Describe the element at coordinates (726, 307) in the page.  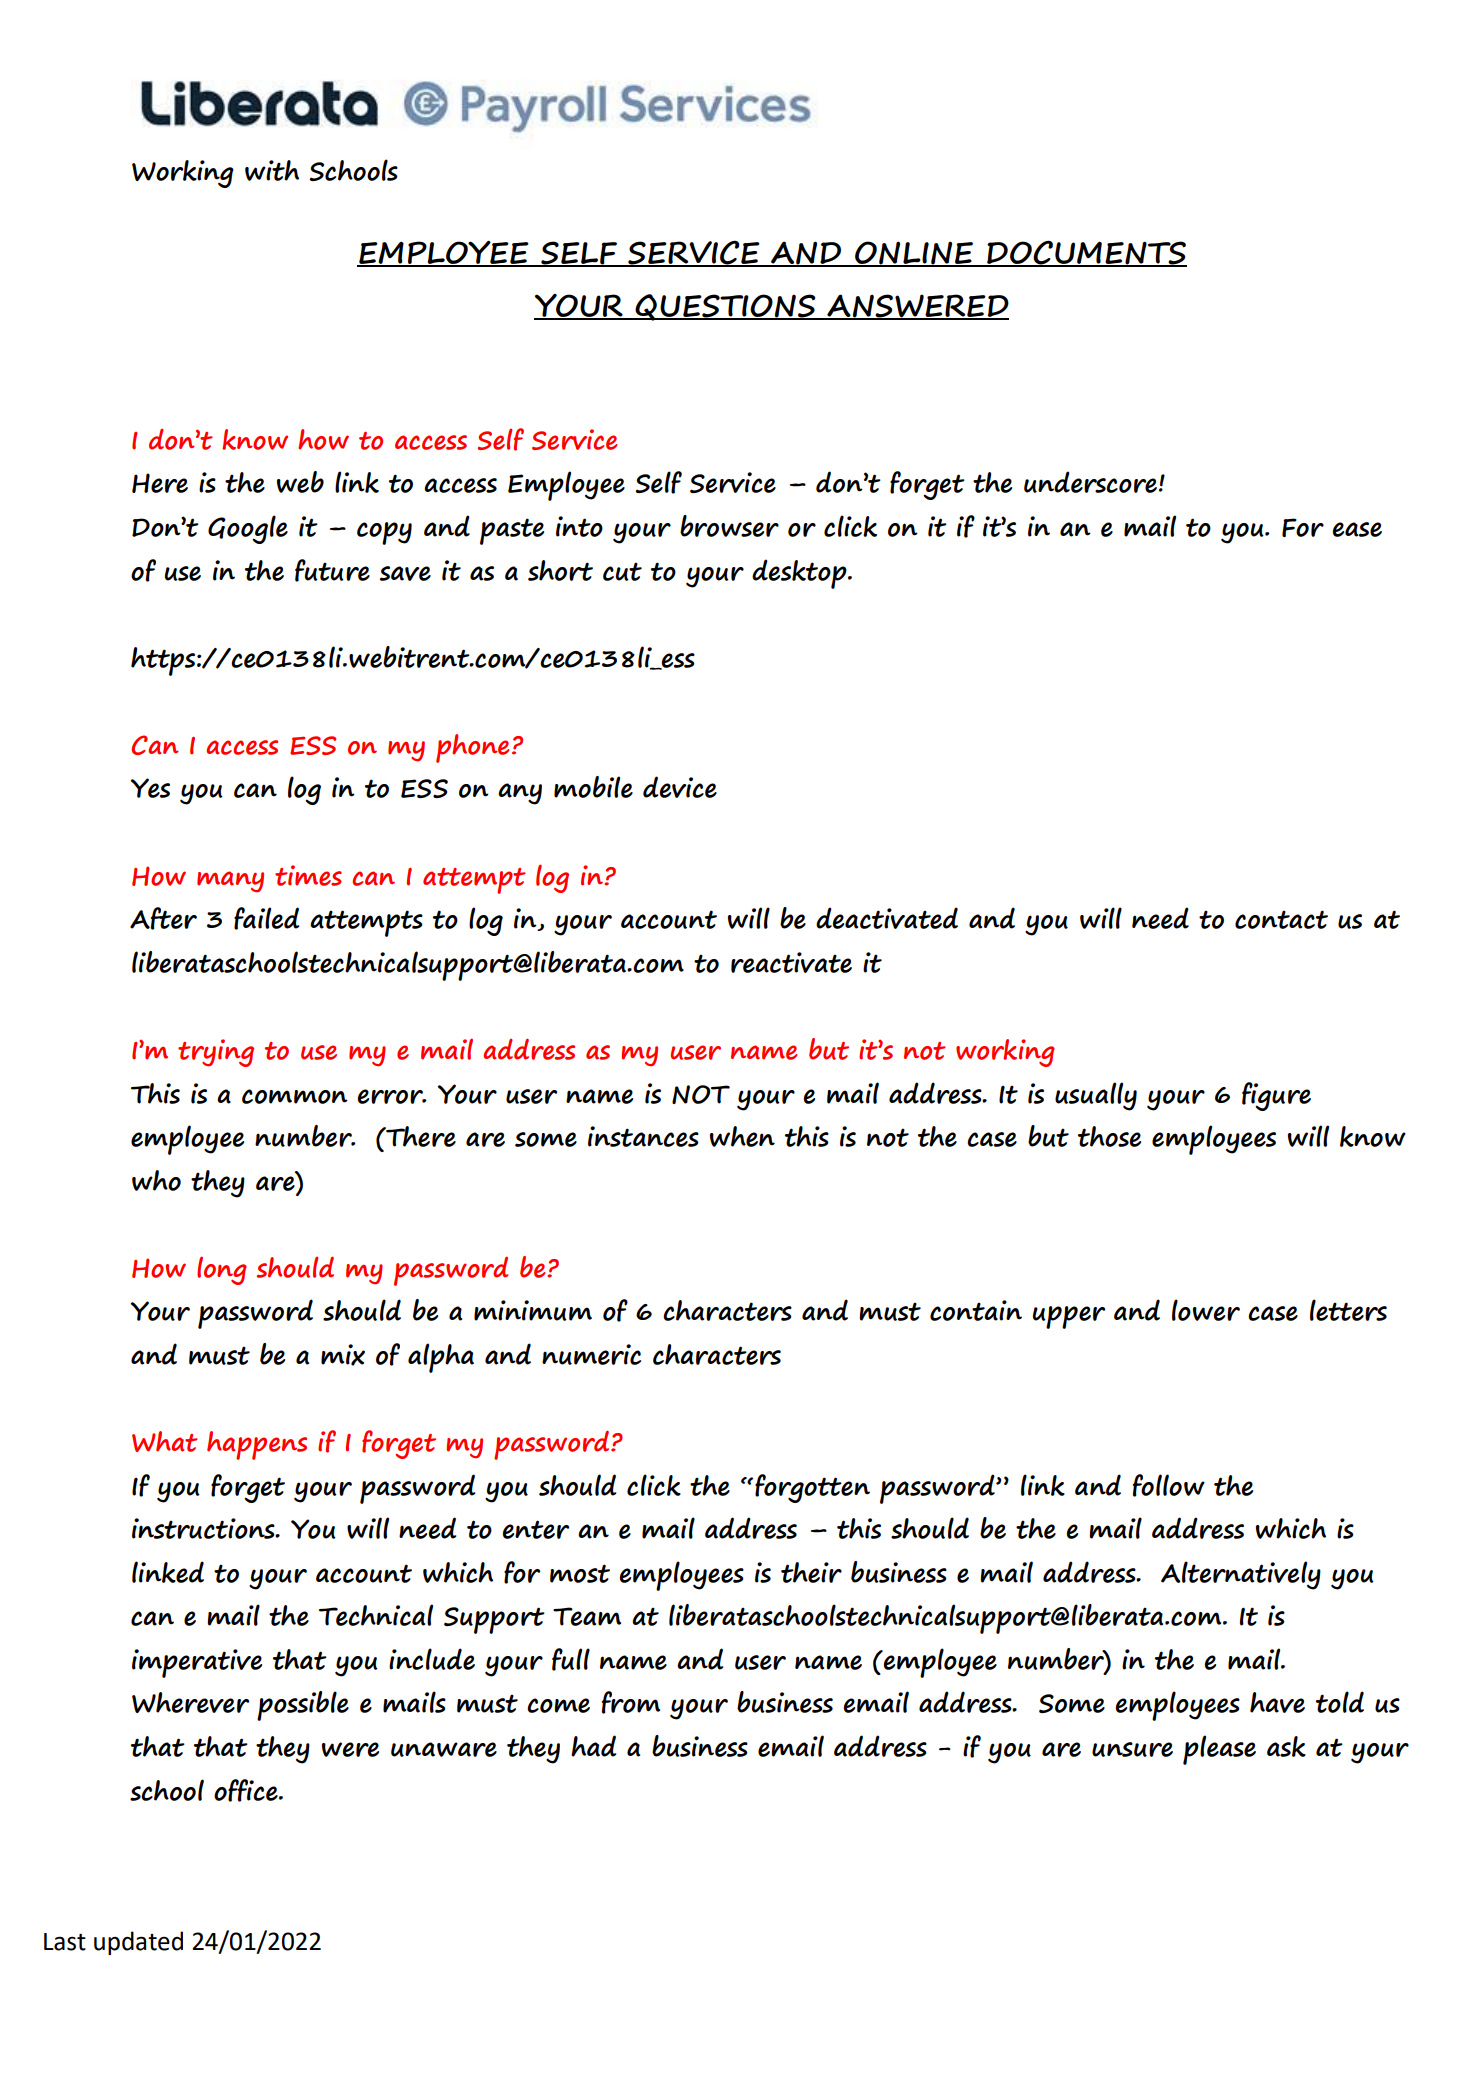
I see `QUESTIONS` at that location.
